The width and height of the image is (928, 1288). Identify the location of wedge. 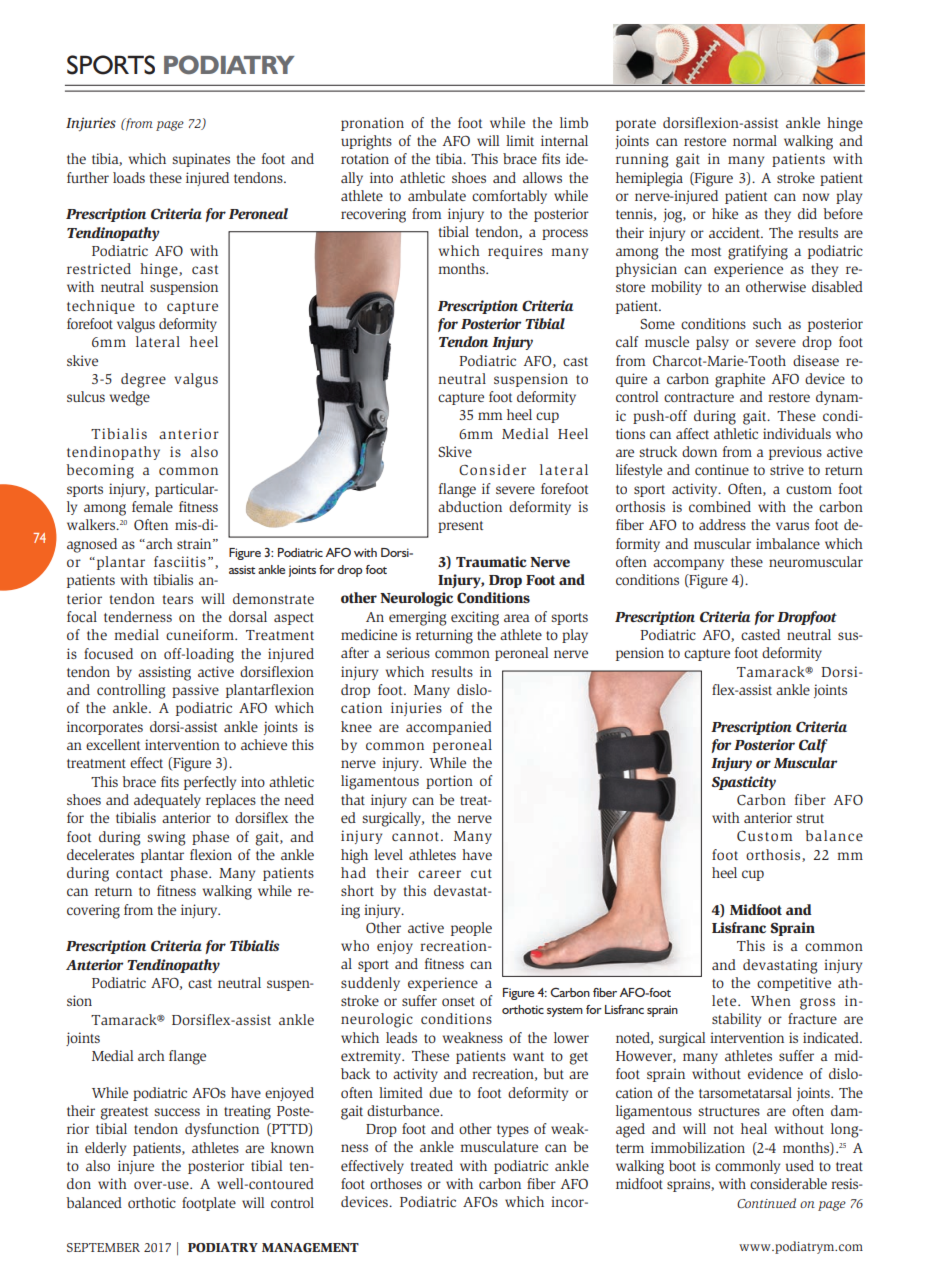
(130, 398).
